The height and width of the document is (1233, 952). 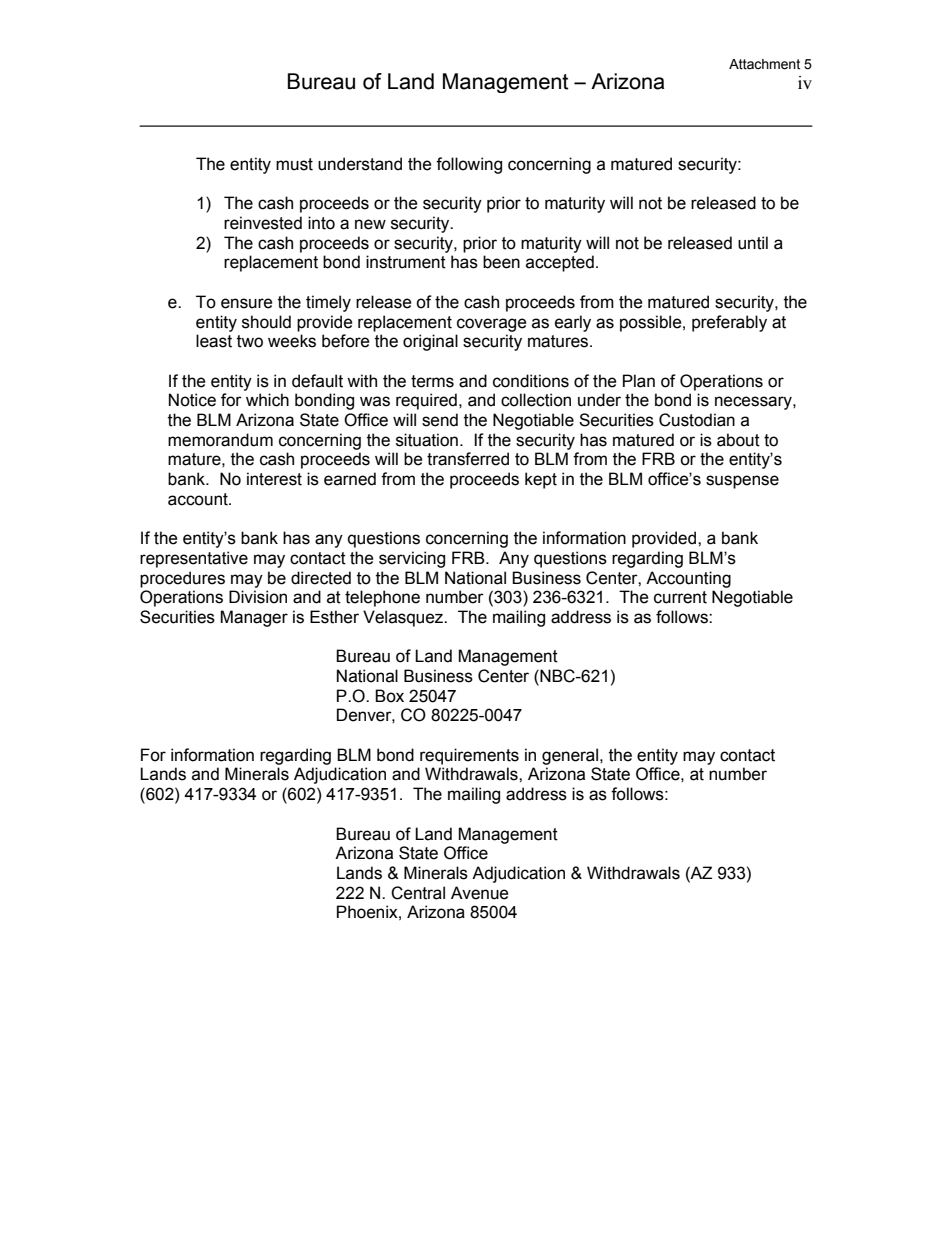 I want to click on must, so click(x=294, y=164).
